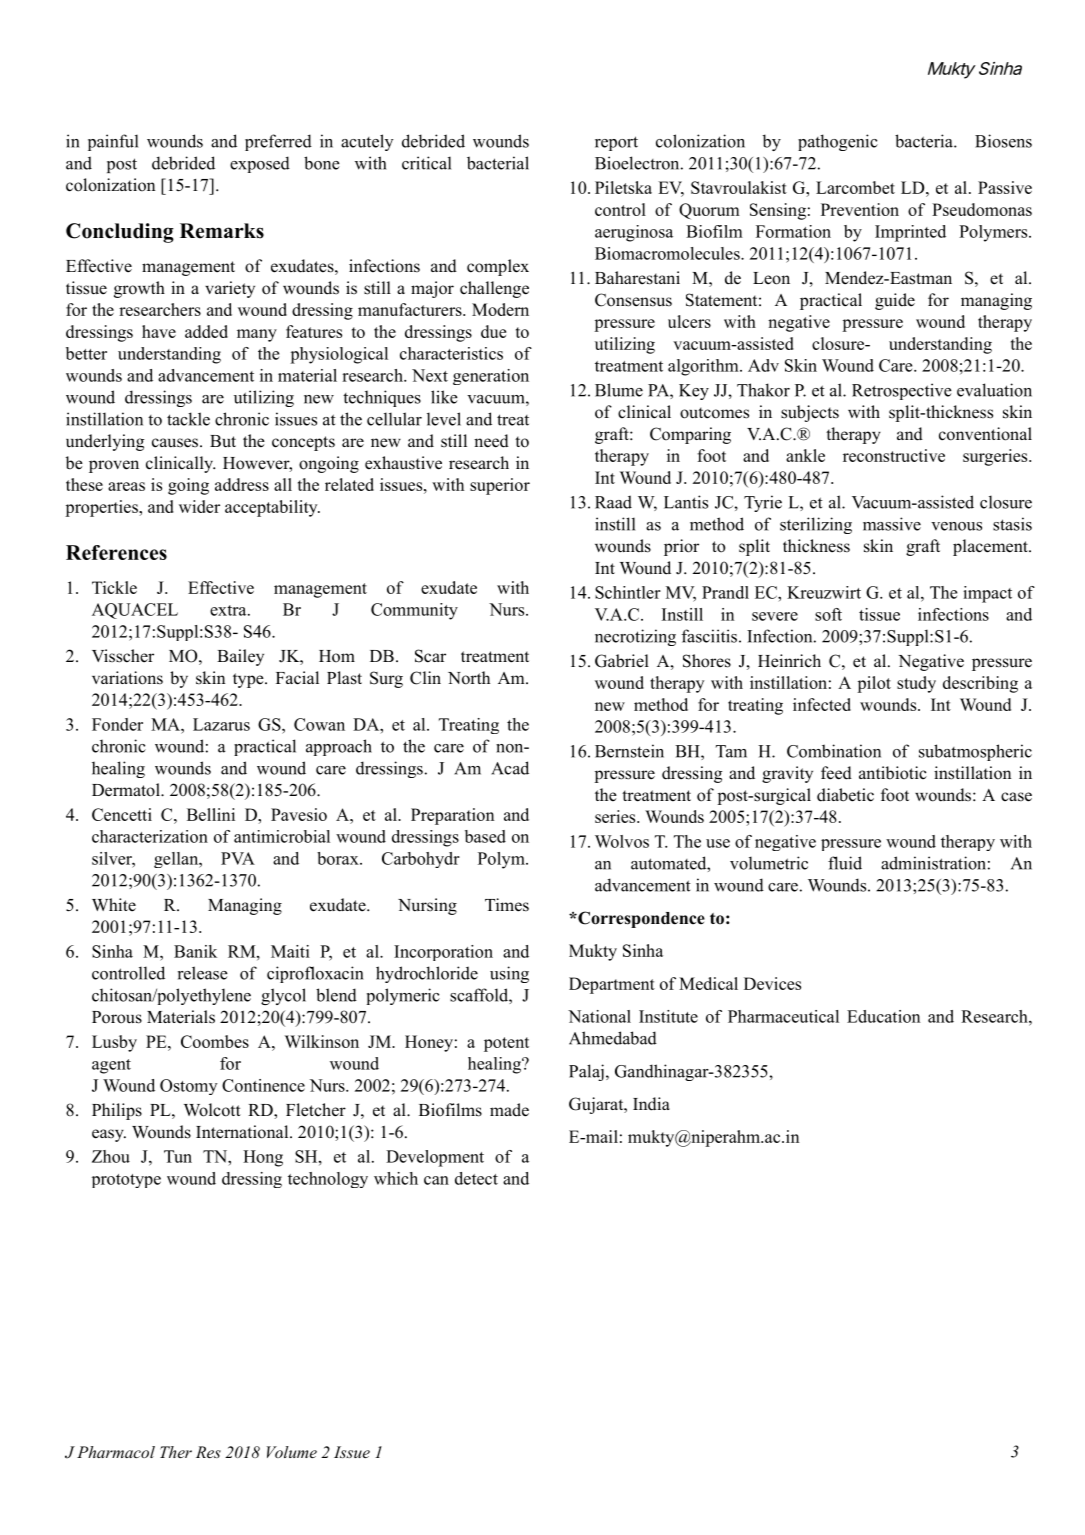 The width and height of the page is (1085, 1535). I want to click on Acad, so click(510, 768).
